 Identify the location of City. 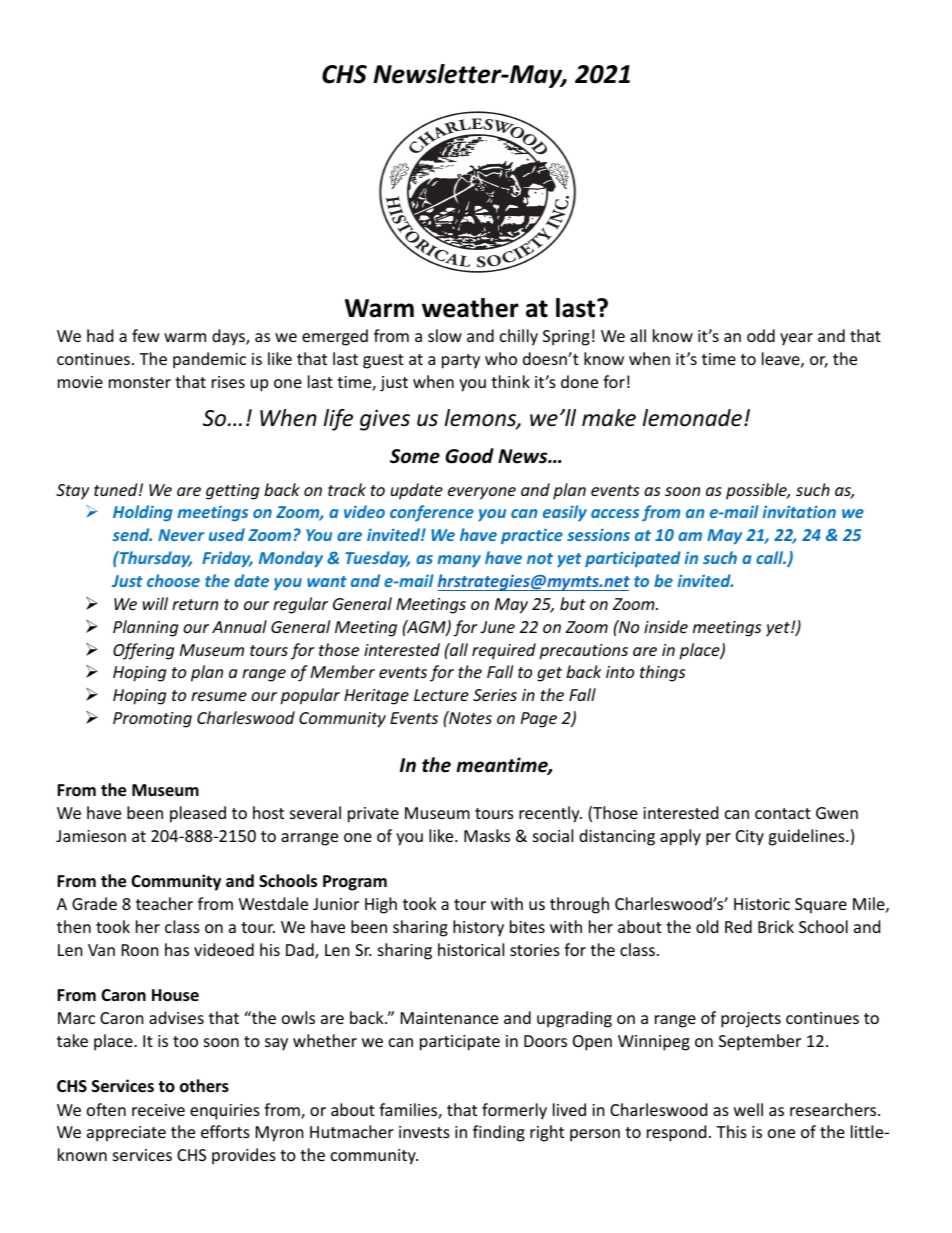
(750, 838).
